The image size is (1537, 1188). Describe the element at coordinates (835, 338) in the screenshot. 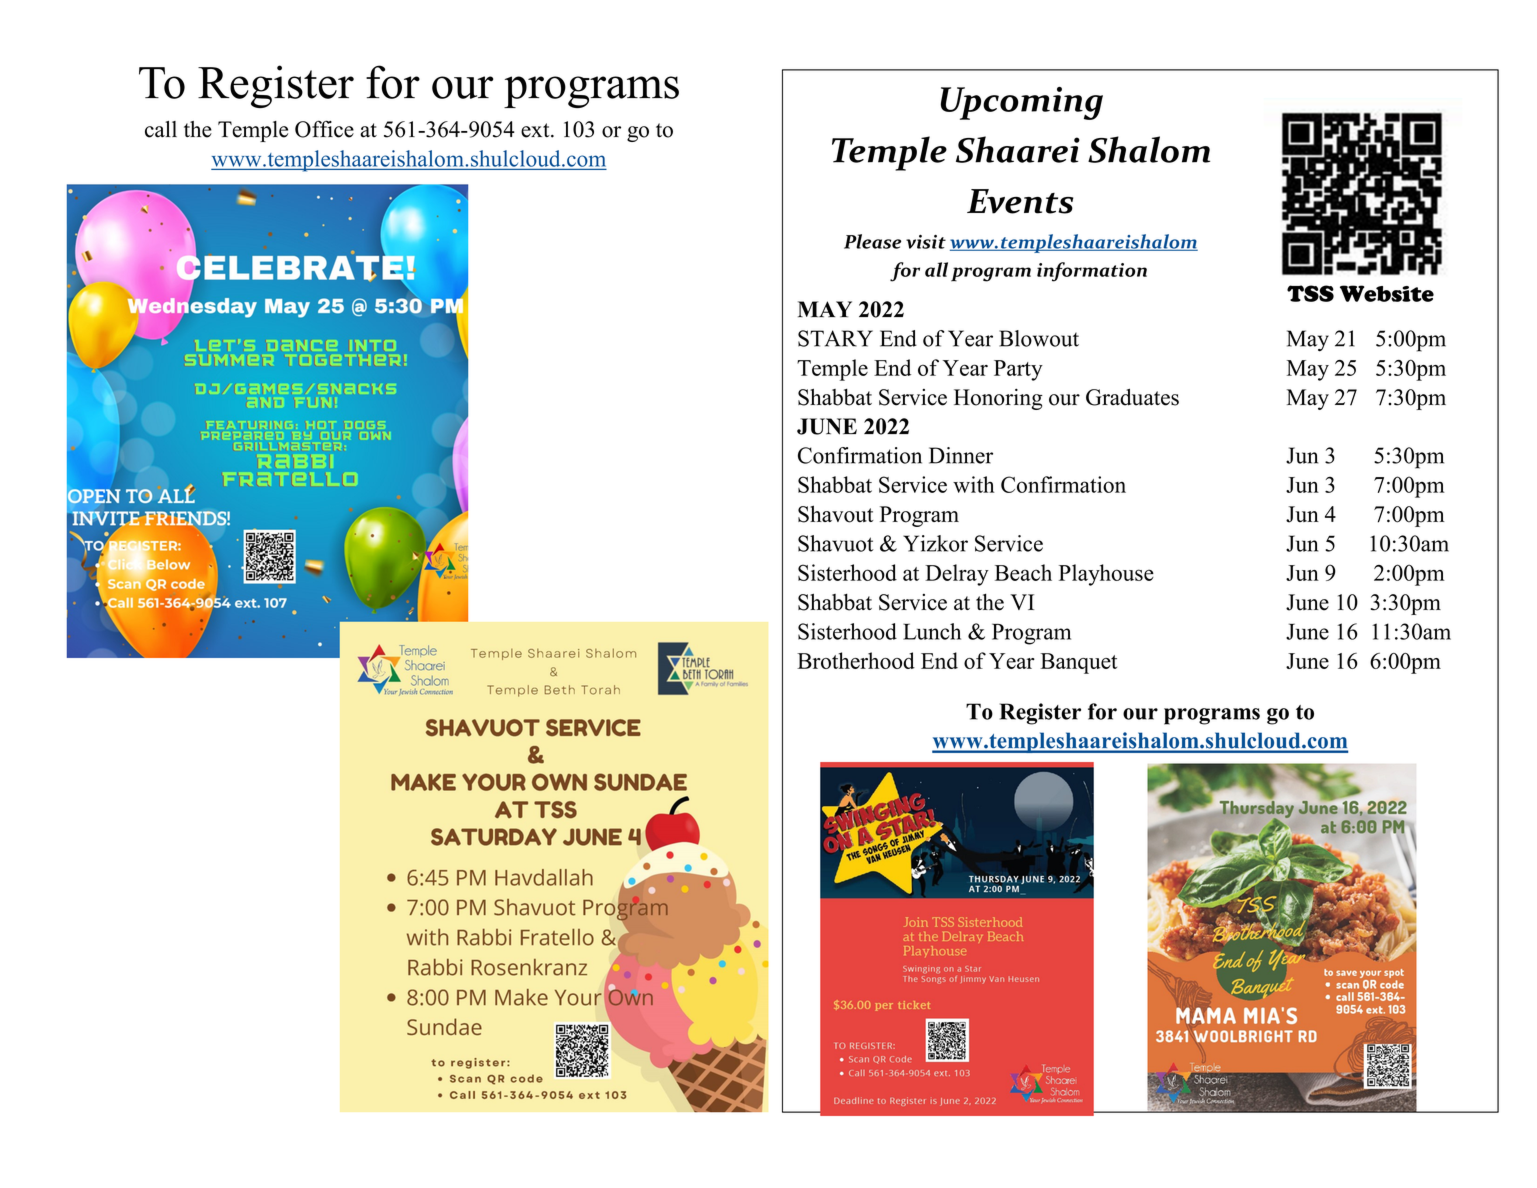

I see `STARY` at that location.
